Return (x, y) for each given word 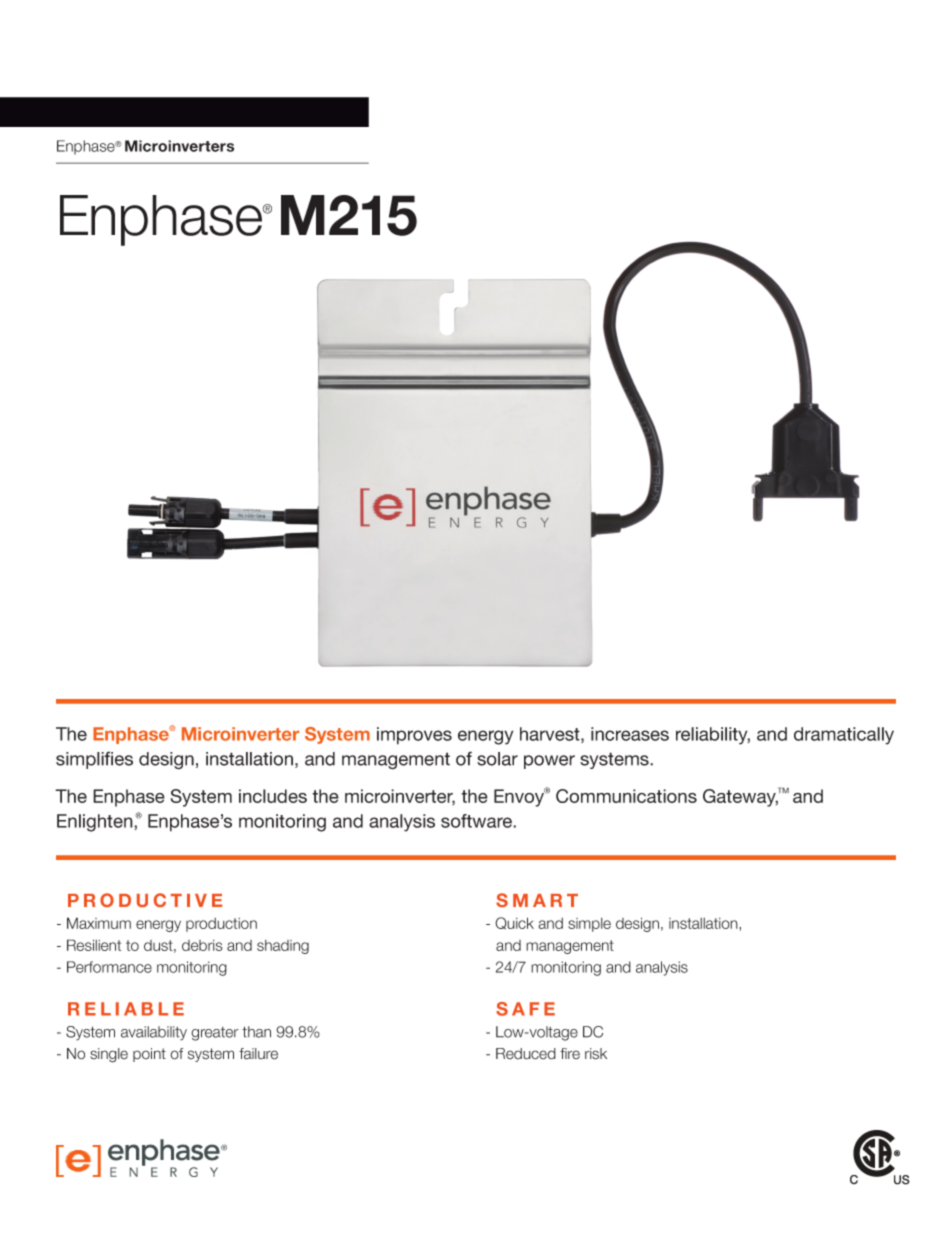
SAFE (525, 1009)
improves (414, 736)
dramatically (844, 736)
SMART (537, 900)
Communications (626, 796)
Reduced (526, 1054)
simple (589, 925)
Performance (109, 967)
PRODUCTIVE (145, 900)
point (149, 1055)
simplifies (94, 760)
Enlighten (96, 823)
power (549, 762)
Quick (514, 923)
